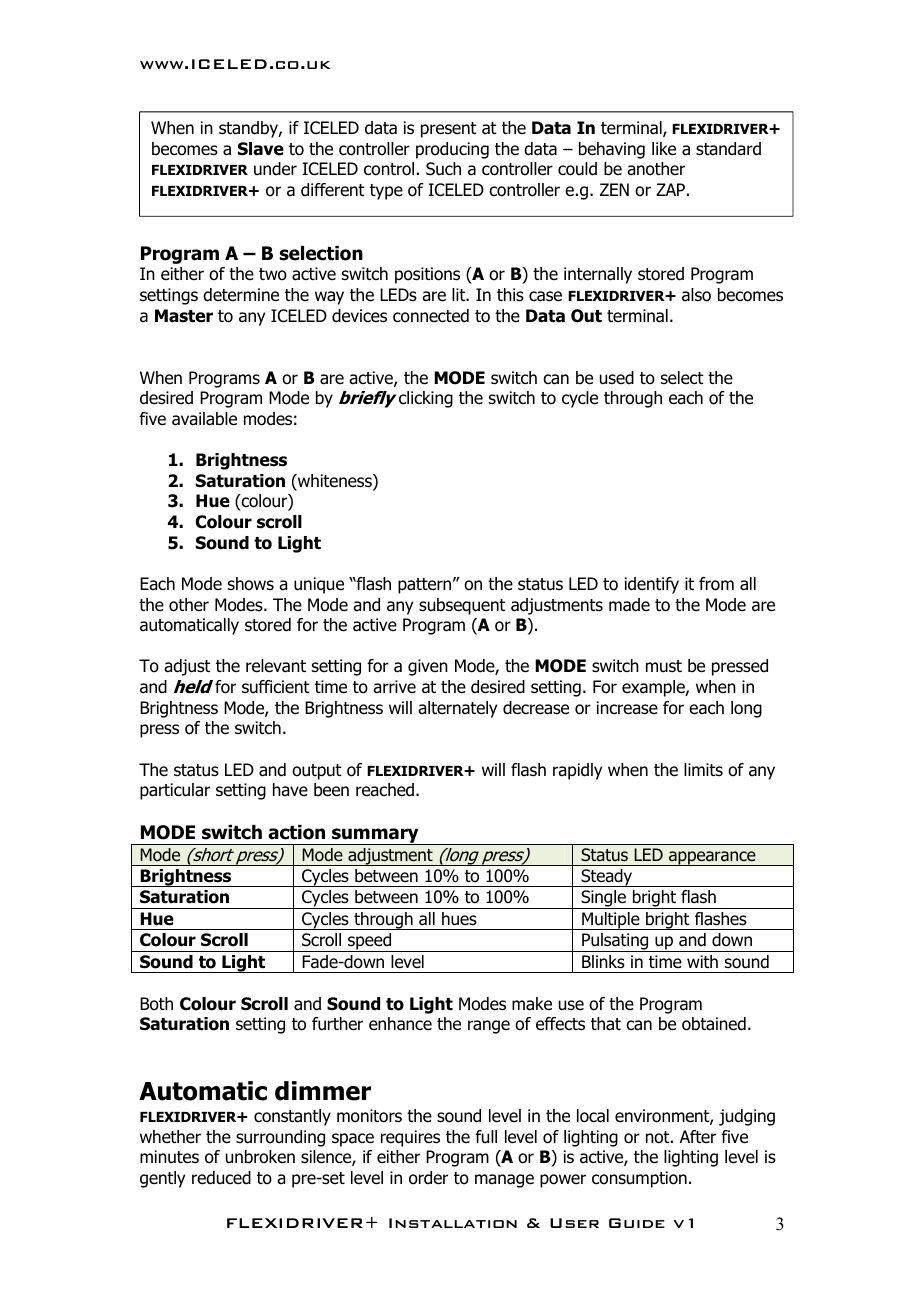  I want to click on Such, so click(443, 169).
